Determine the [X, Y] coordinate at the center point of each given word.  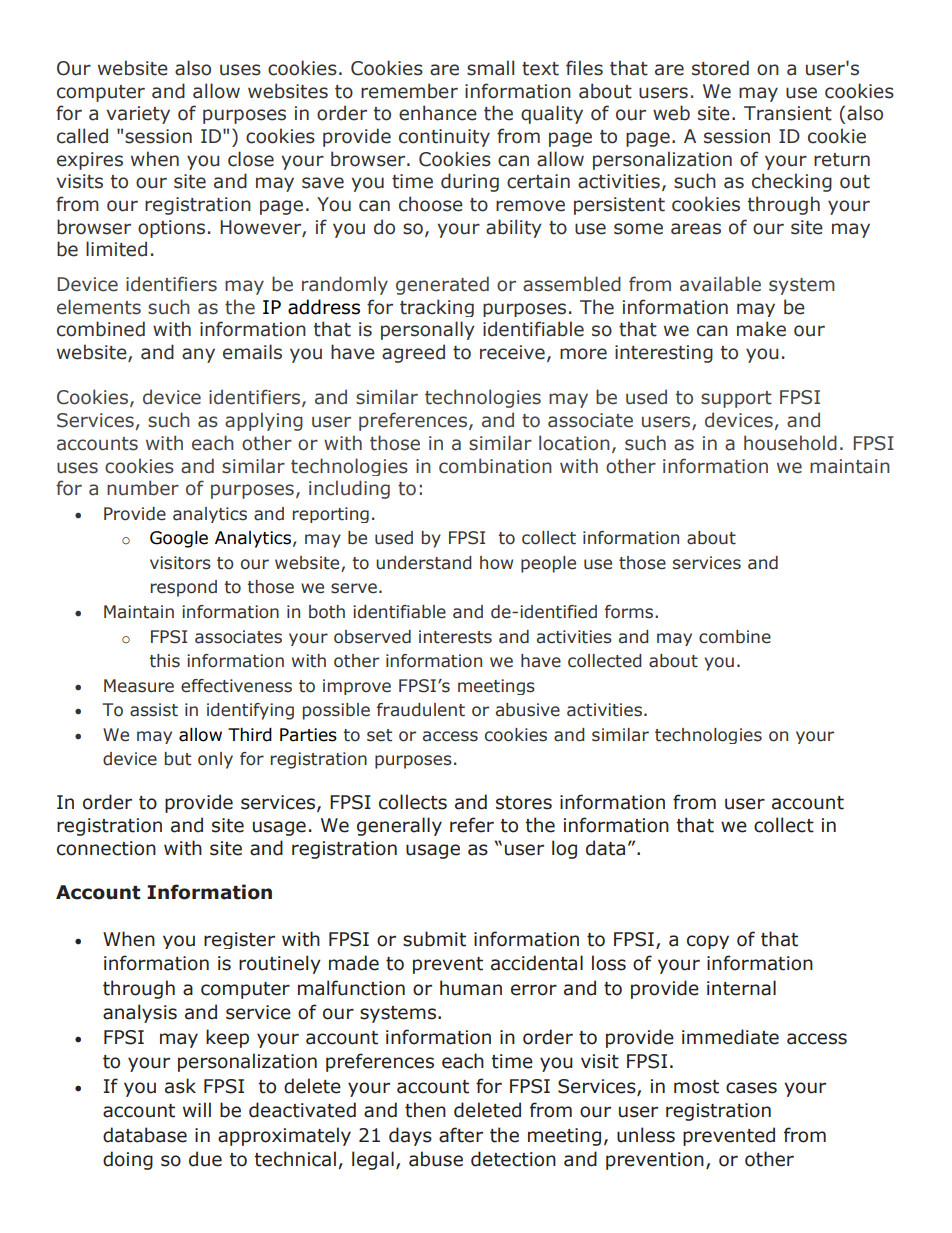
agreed [413, 353]
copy [708, 942]
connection [106, 848]
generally [399, 826]
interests [455, 637]
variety [138, 115]
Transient [788, 113]
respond [184, 588]
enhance [438, 113]
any [198, 355]
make [761, 329]
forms [630, 612]
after [461, 1135]
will [197, 1109]
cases [751, 1088]
